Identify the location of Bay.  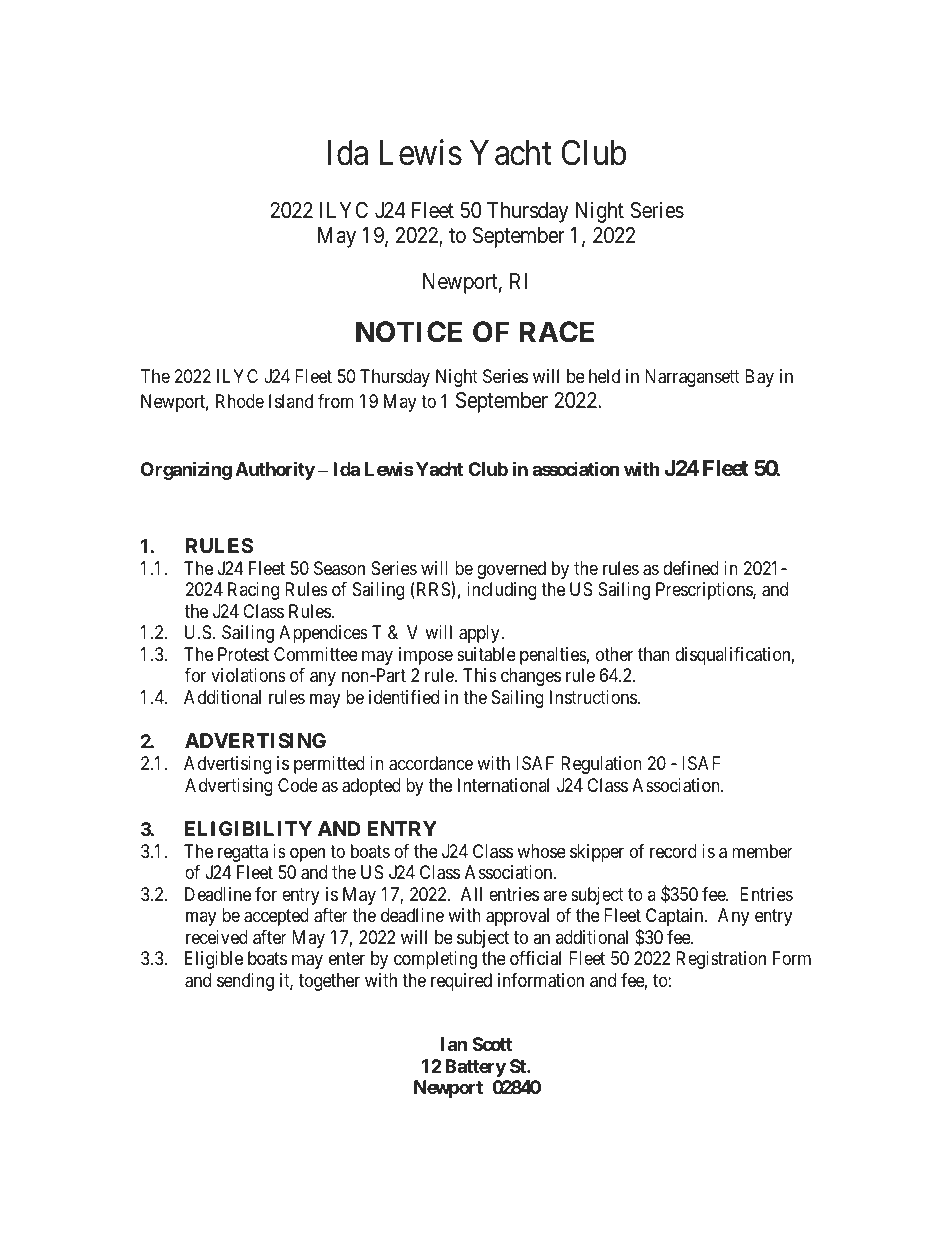
(759, 378).
